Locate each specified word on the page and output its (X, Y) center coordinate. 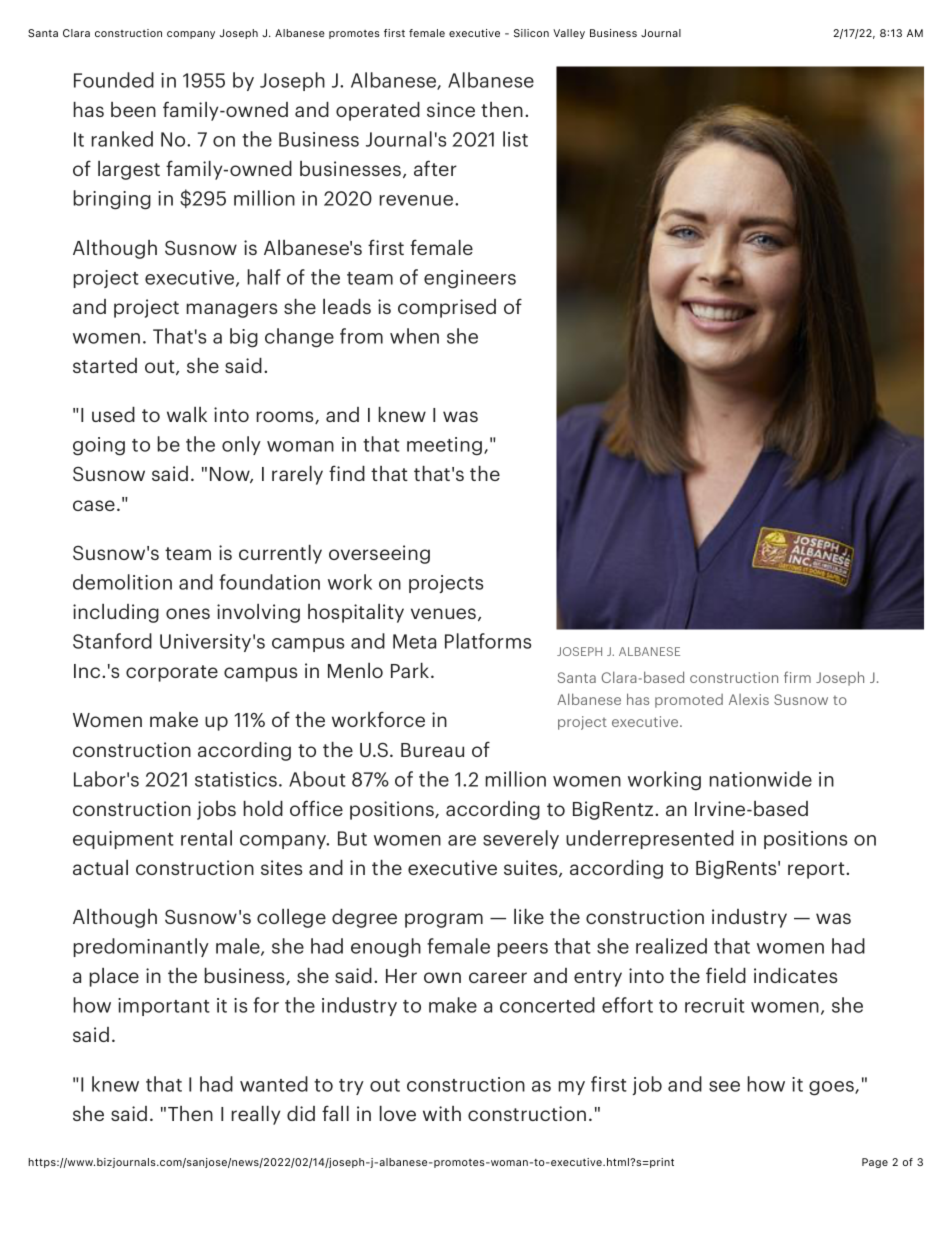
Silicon (531, 33)
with (442, 1113)
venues (445, 614)
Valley (569, 34)
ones (188, 613)
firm (797, 677)
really (255, 1115)
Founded (114, 80)
